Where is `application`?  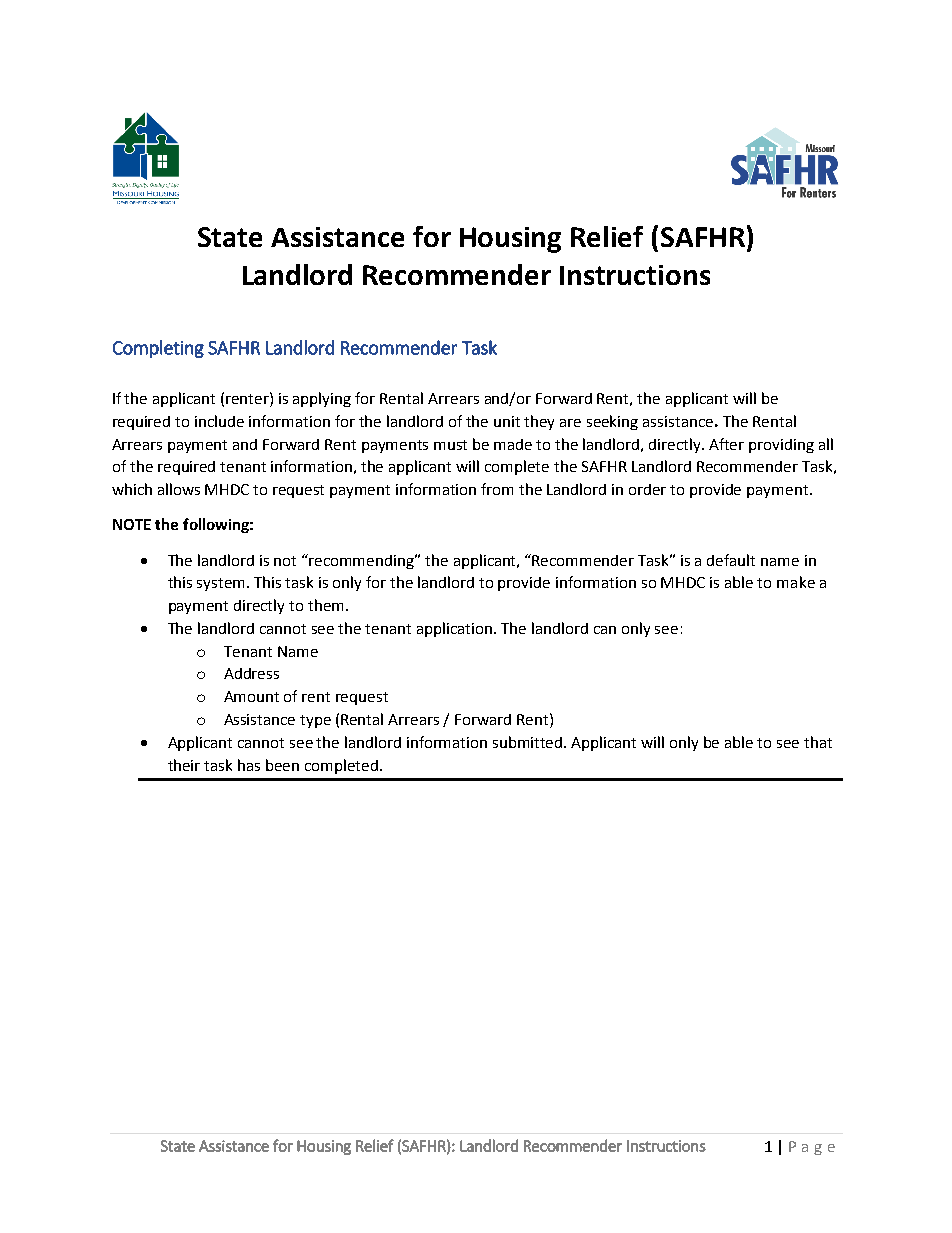
application is located at coordinates (456, 629).
